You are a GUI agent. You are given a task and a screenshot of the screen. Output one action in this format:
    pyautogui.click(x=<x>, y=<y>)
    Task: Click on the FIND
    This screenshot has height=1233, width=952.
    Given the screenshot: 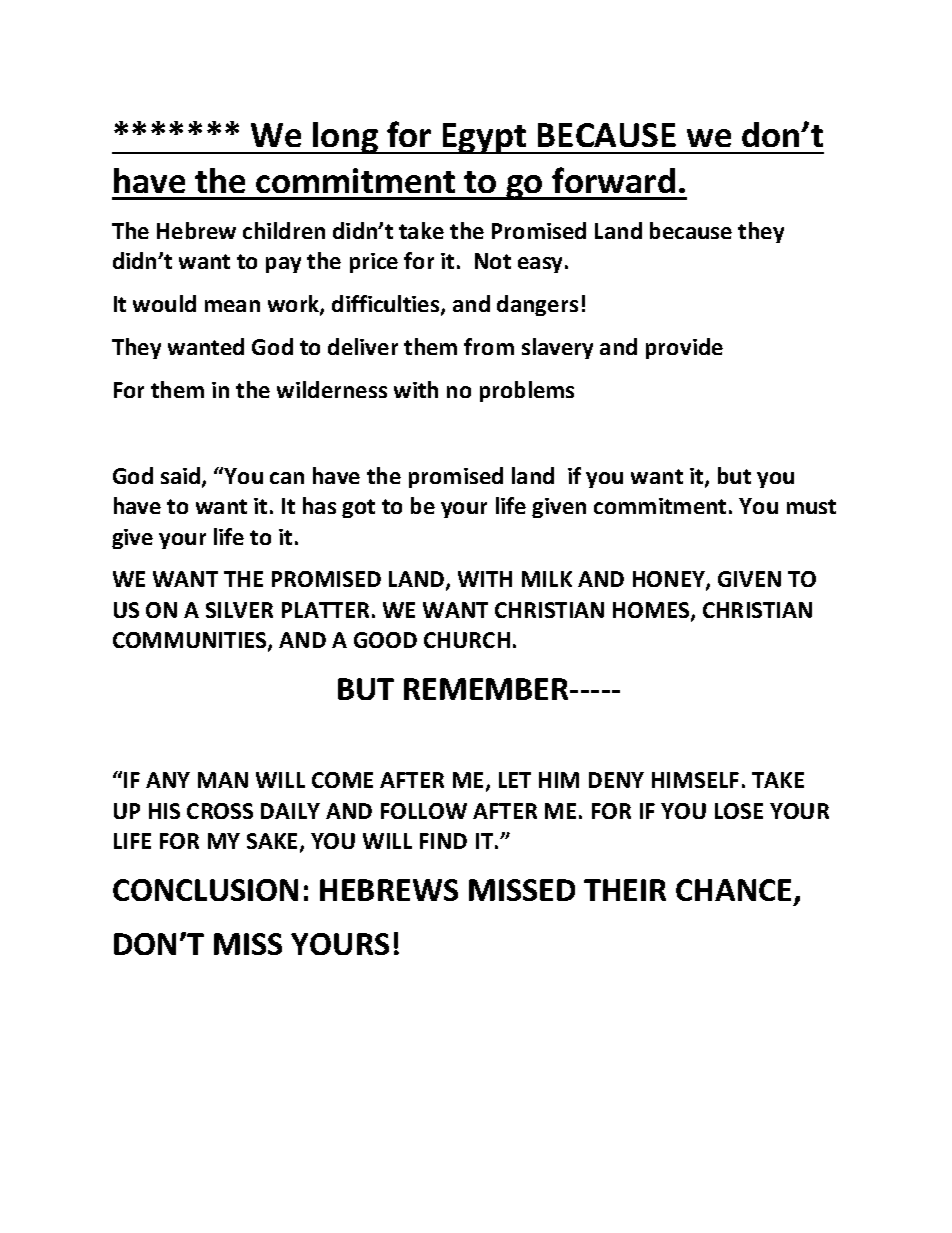 What is the action you would take?
    pyautogui.click(x=443, y=841)
